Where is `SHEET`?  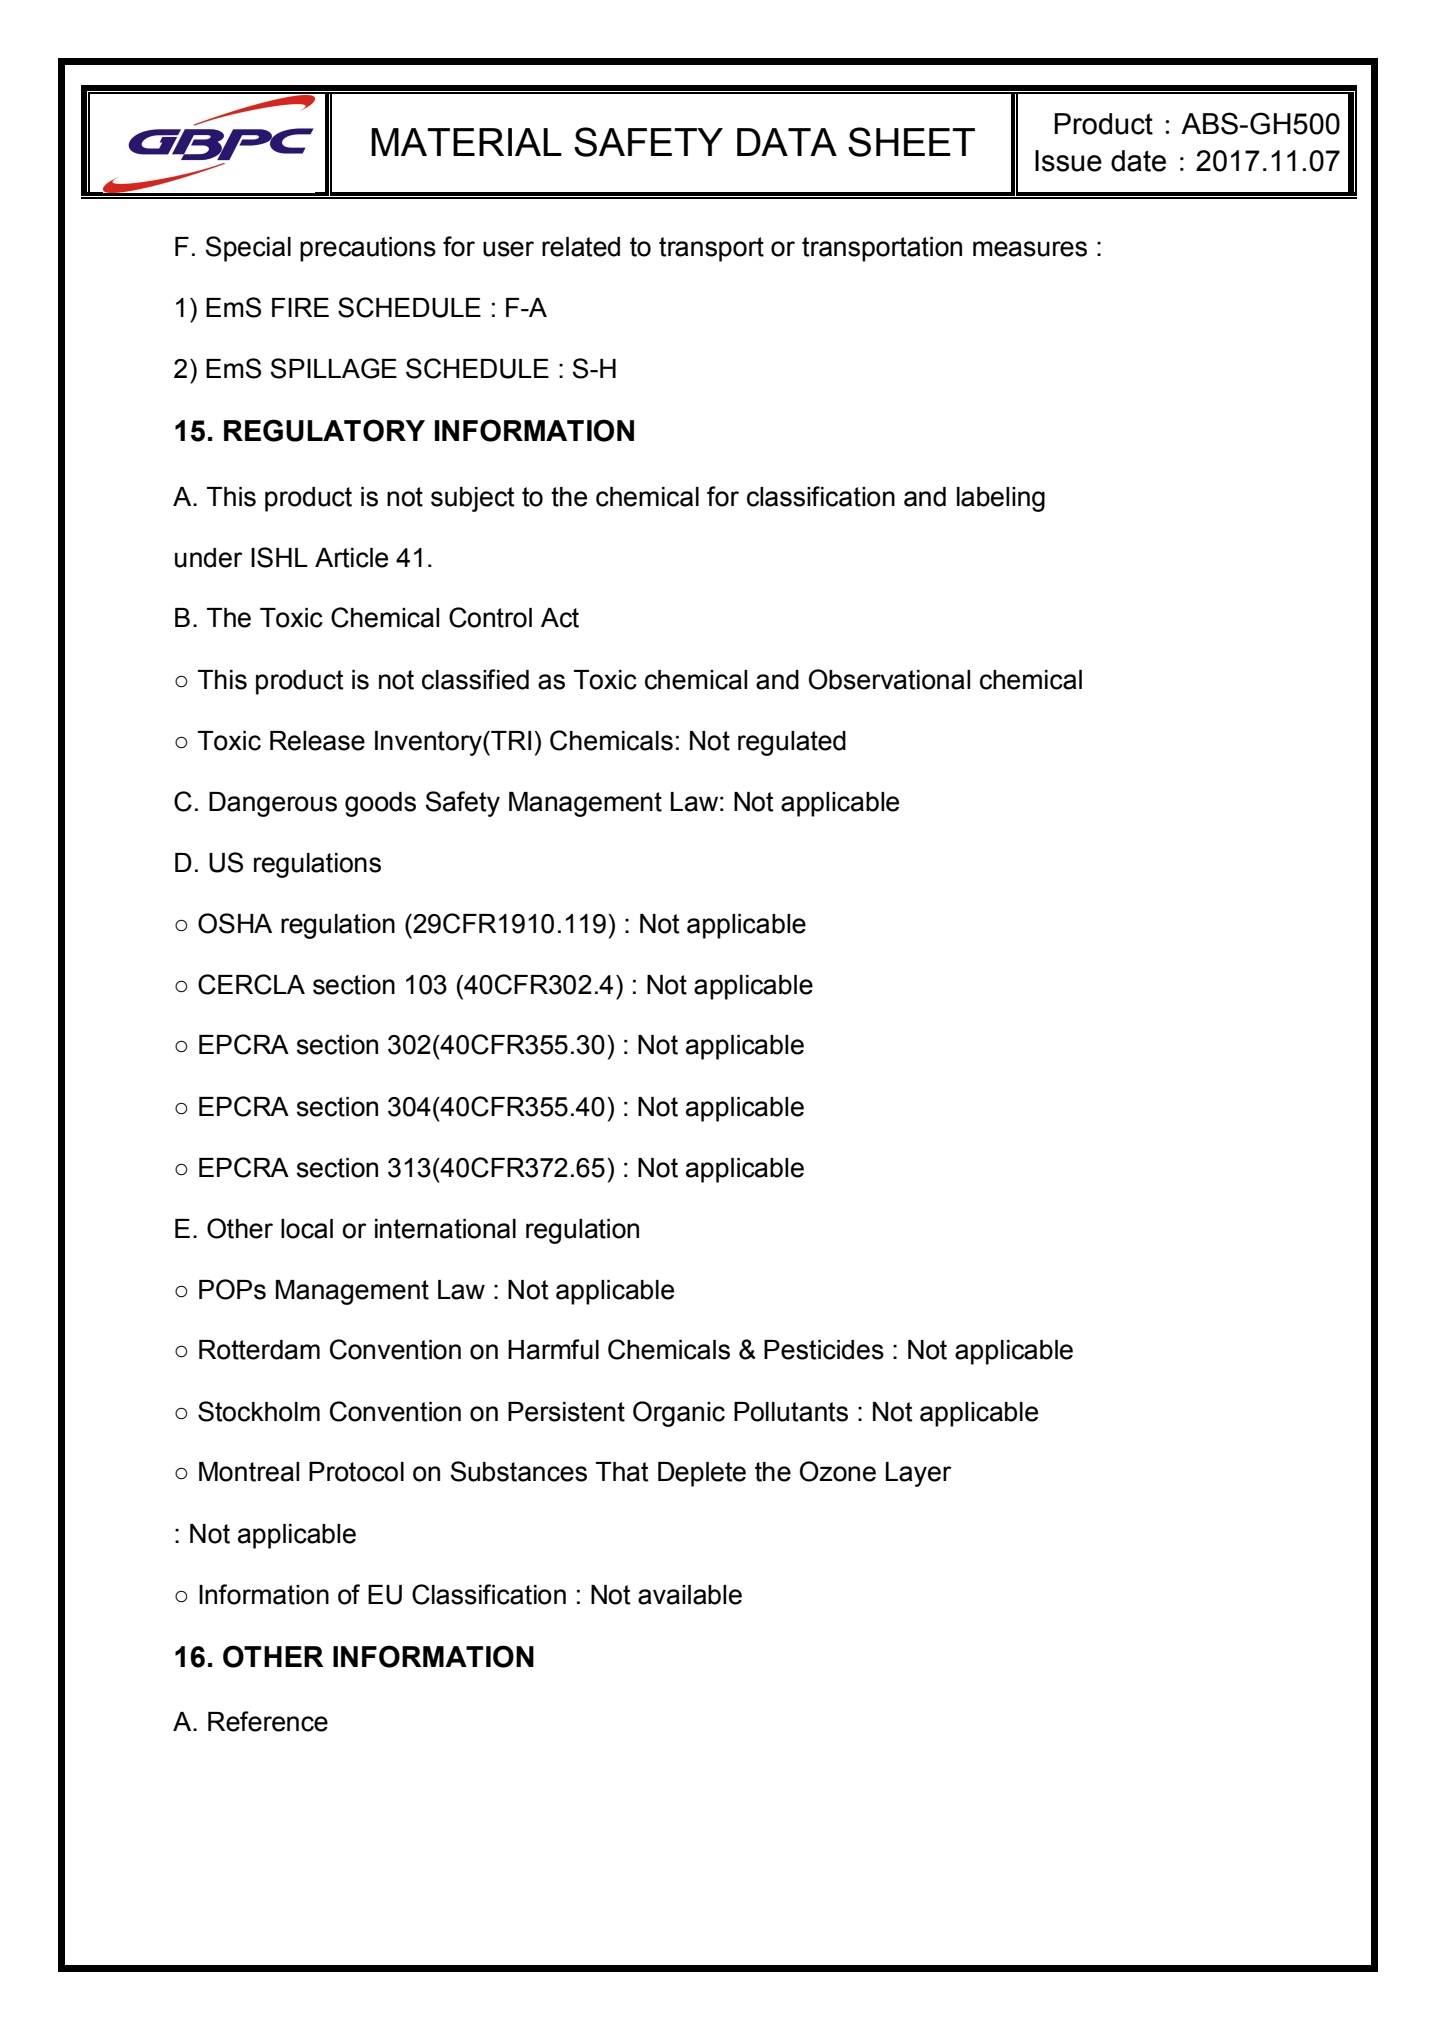 SHEET is located at coordinates (911, 142).
